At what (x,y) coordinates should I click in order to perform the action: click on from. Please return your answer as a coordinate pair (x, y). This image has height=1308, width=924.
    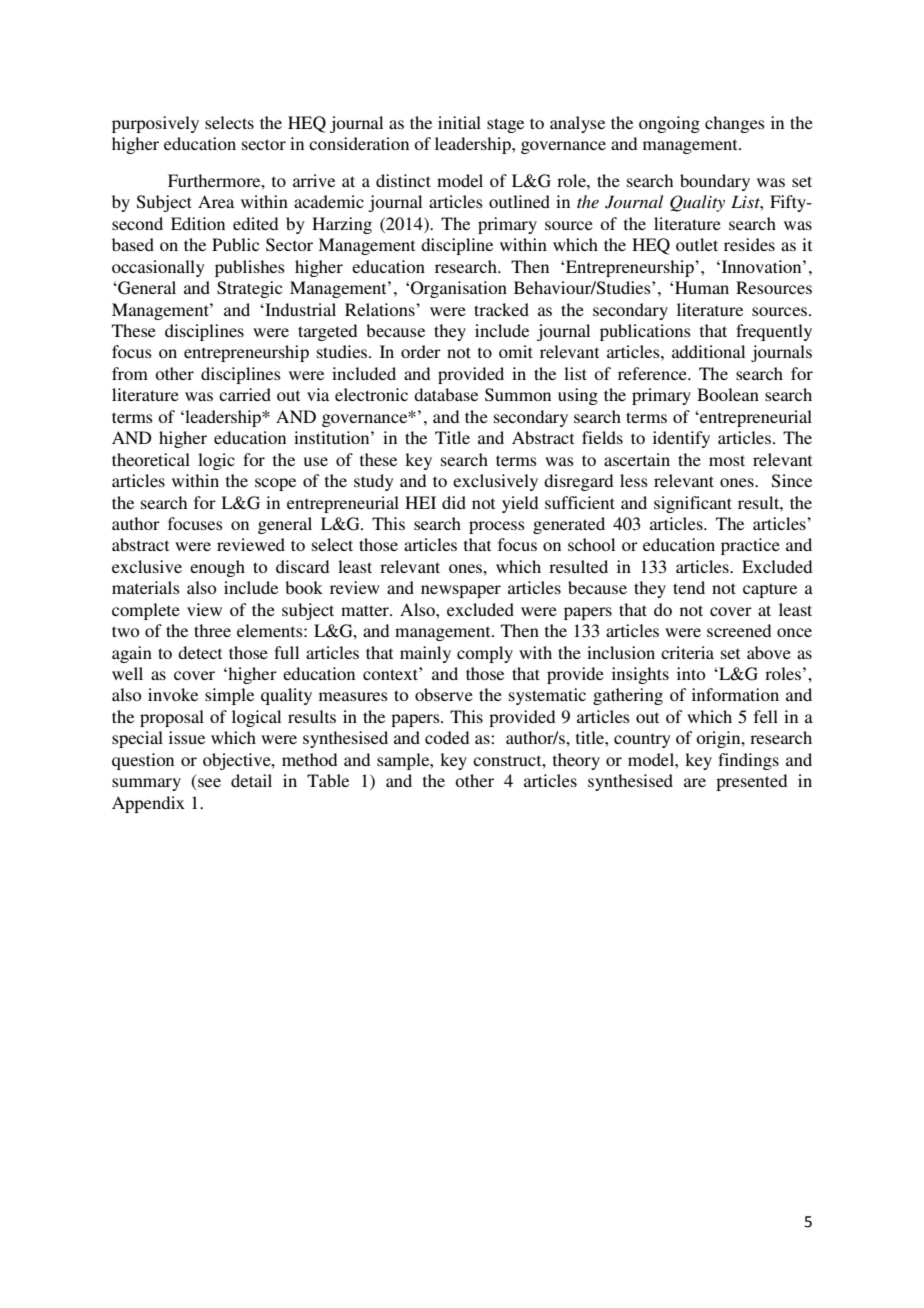
    Looking at the image, I should click on (130, 373).
